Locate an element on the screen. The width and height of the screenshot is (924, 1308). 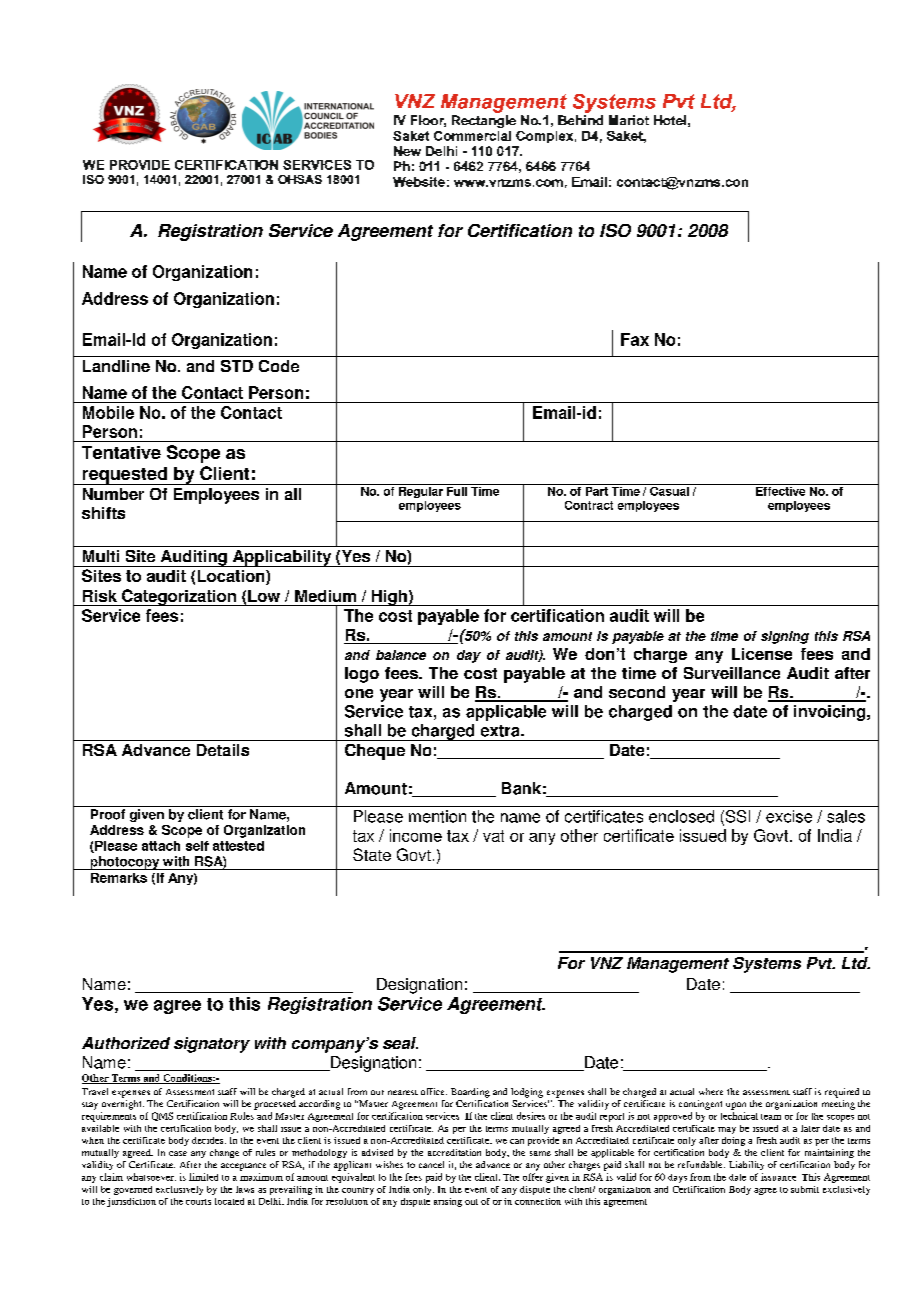
Fax is located at coordinates (635, 339).
